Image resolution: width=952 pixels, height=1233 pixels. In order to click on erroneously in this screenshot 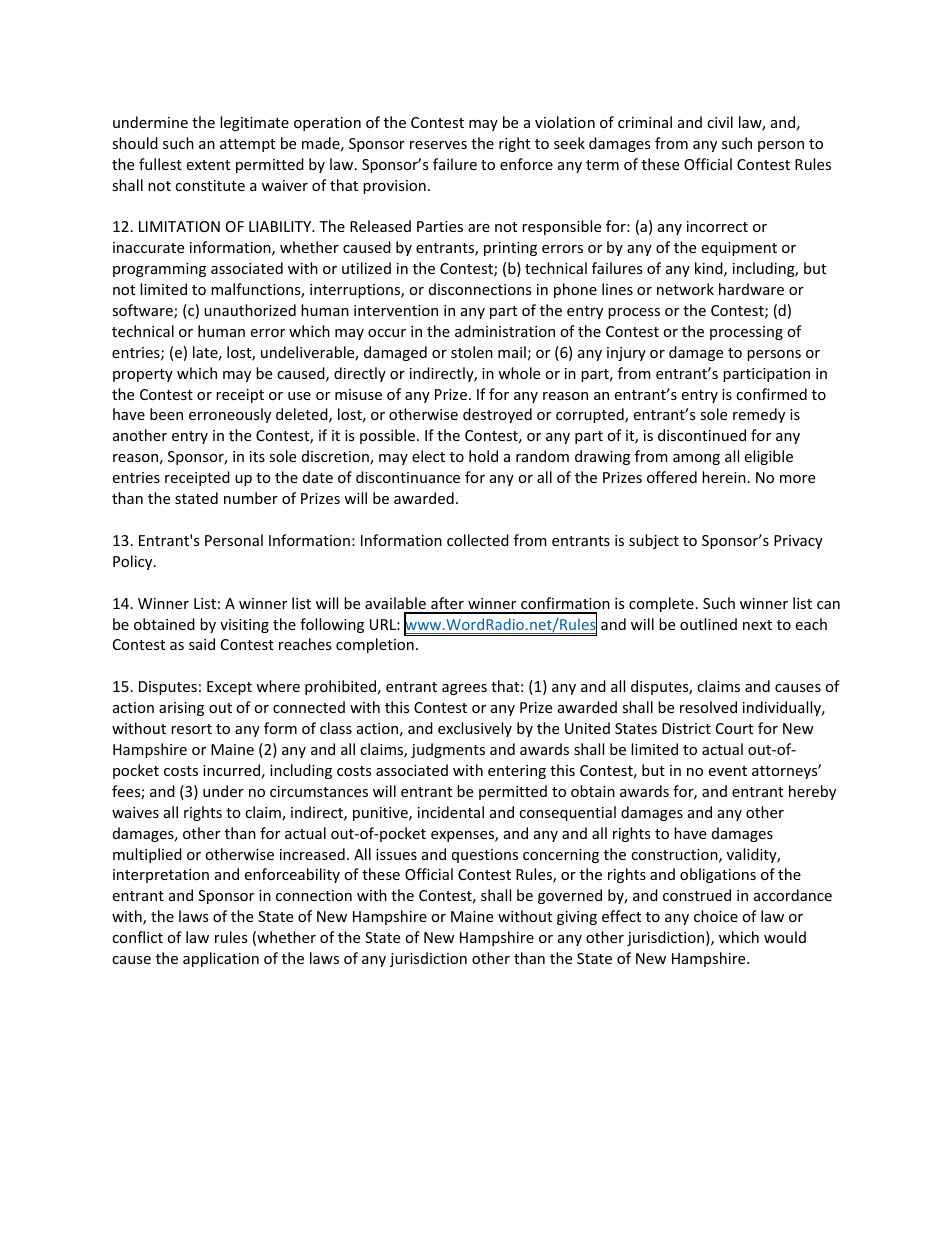, I will do `click(230, 415)`.
